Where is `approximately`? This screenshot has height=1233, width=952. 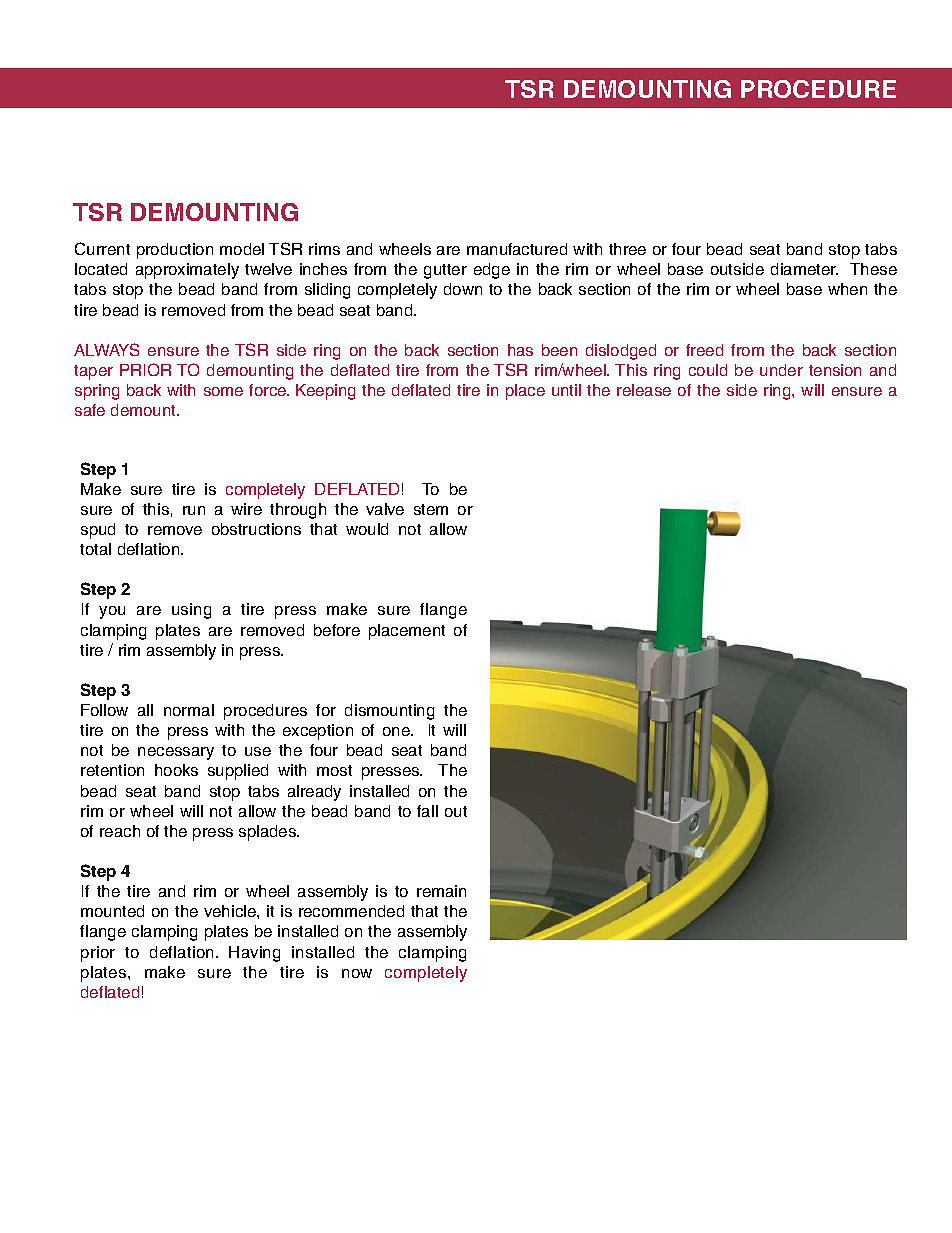 approximately is located at coordinates (187, 271).
